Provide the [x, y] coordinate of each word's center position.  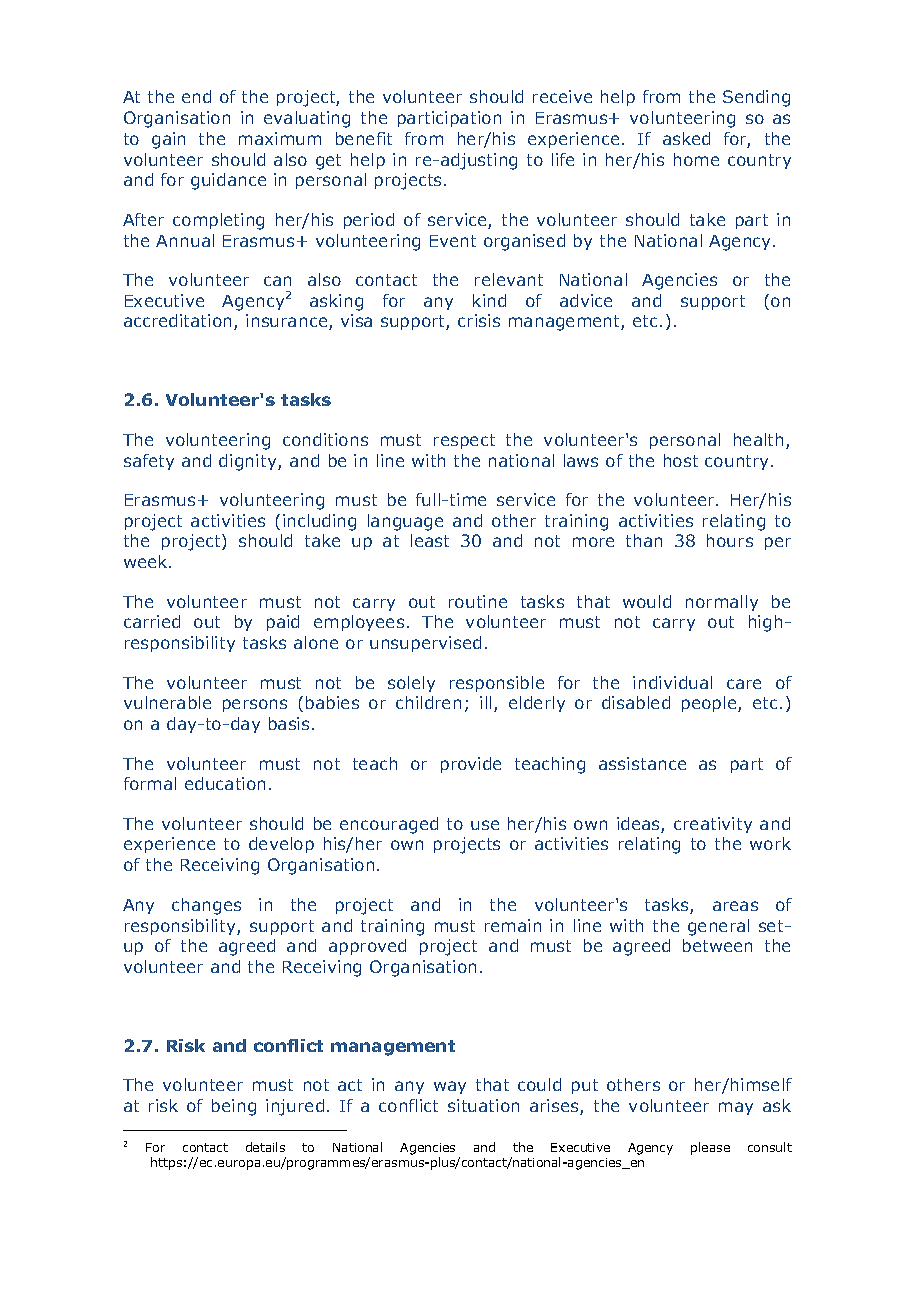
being [234, 1107]
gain [168, 140]
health [760, 441]
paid [283, 623]
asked [686, 138]
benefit [364, 138]
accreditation [177, 320]
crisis [479, 320]
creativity [713, 825]
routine [478, 601]
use [485, 825]
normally [722, 603]
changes [206, 906]
